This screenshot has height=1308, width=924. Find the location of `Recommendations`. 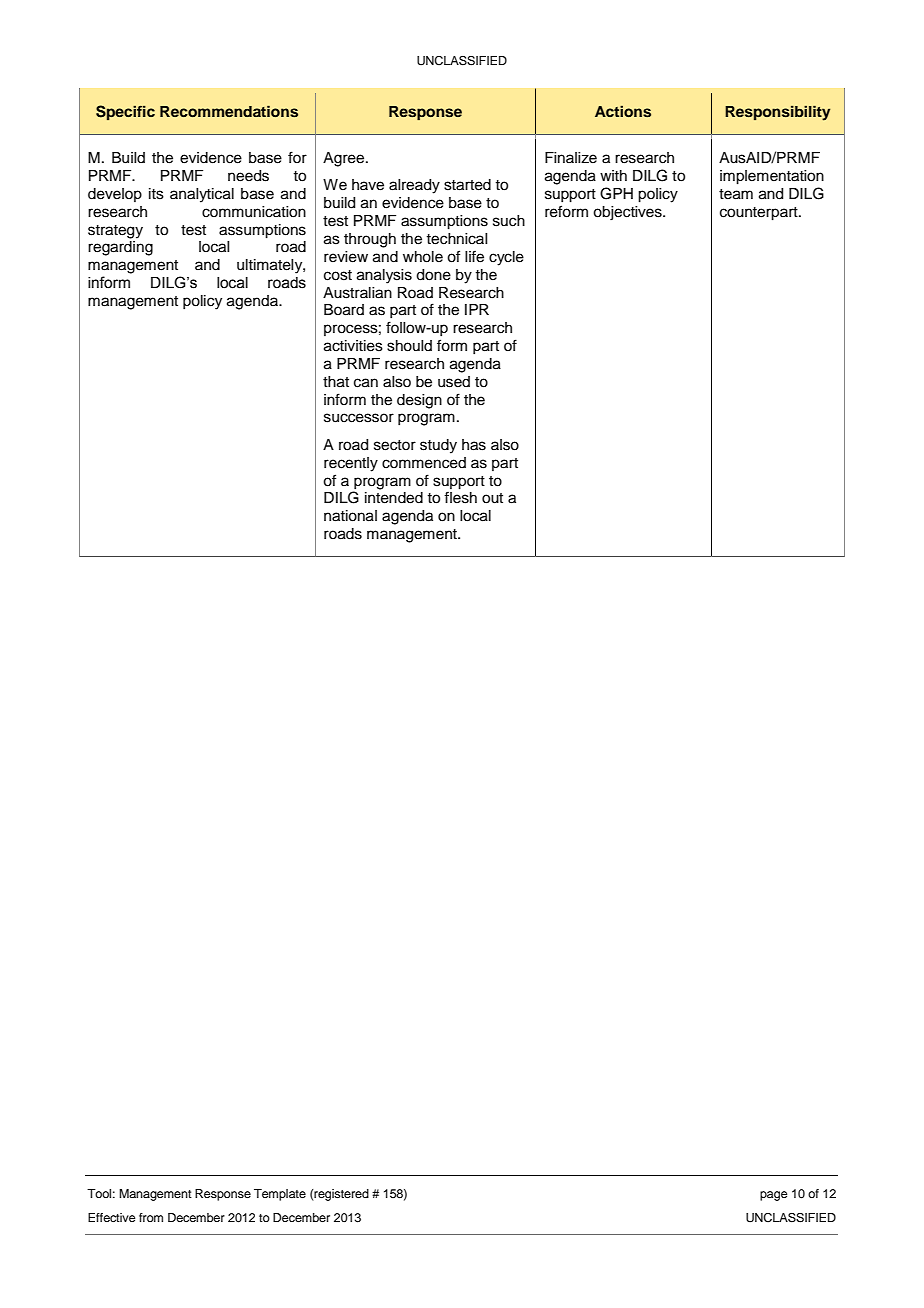

Recommendations is located at coordinates (229, 111).
